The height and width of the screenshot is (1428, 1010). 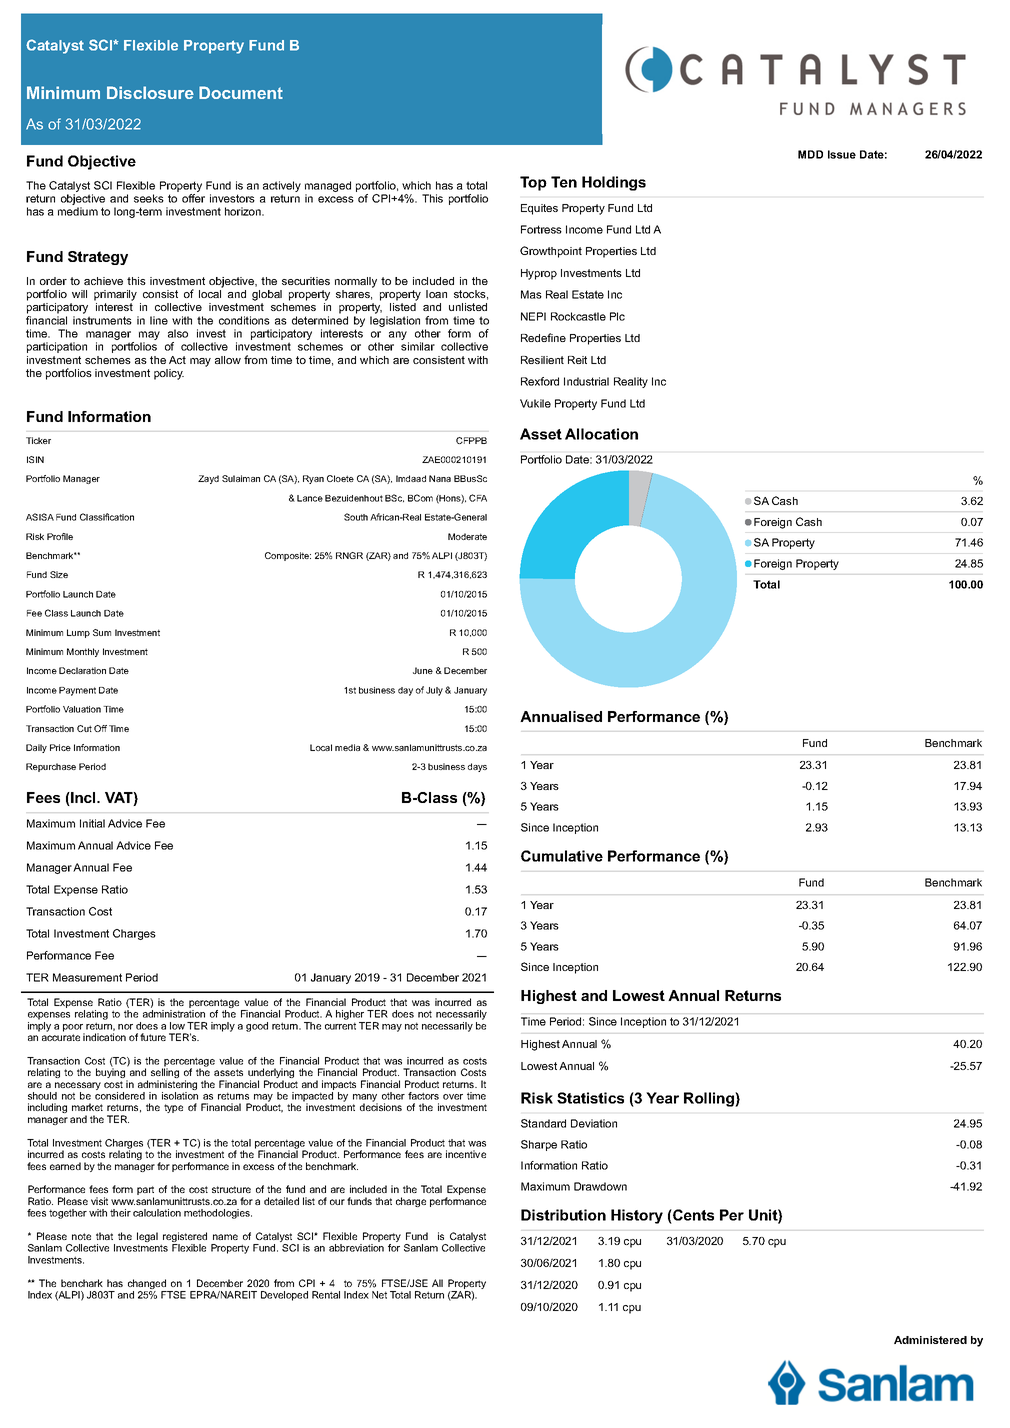 I want to click on Disclosure, so click(x=150, y=92).
